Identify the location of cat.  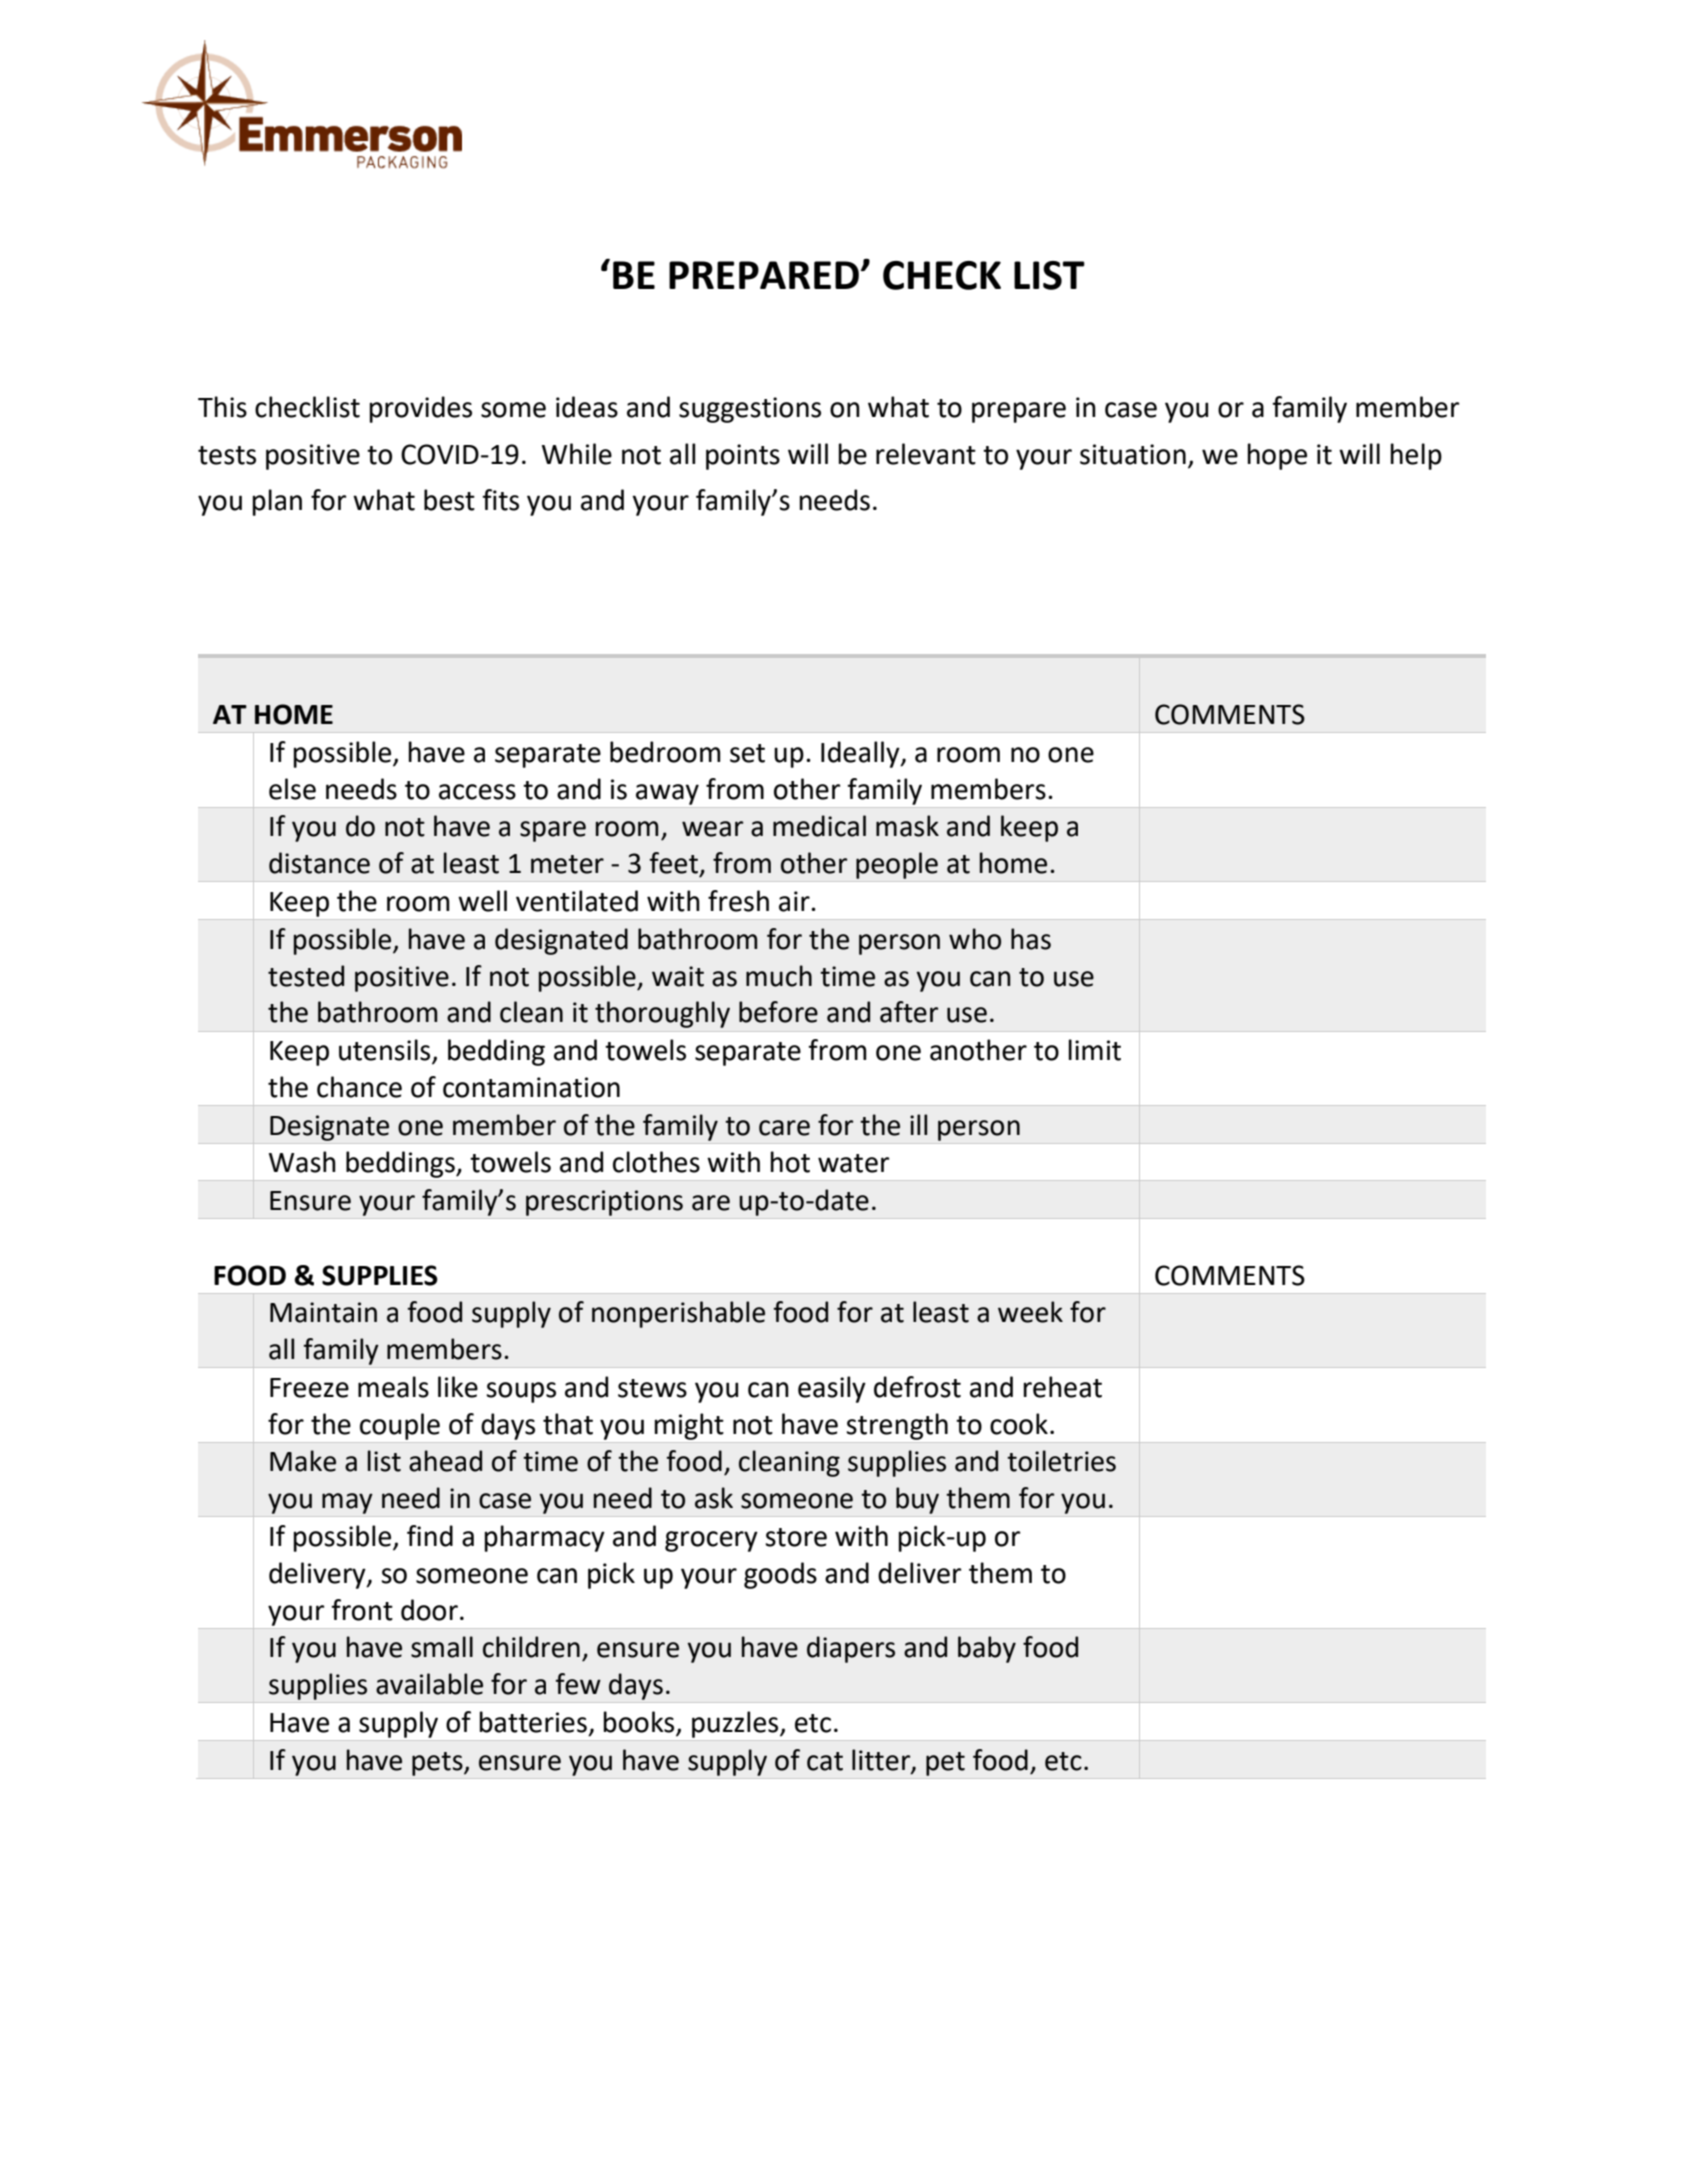
(825, 1761).
